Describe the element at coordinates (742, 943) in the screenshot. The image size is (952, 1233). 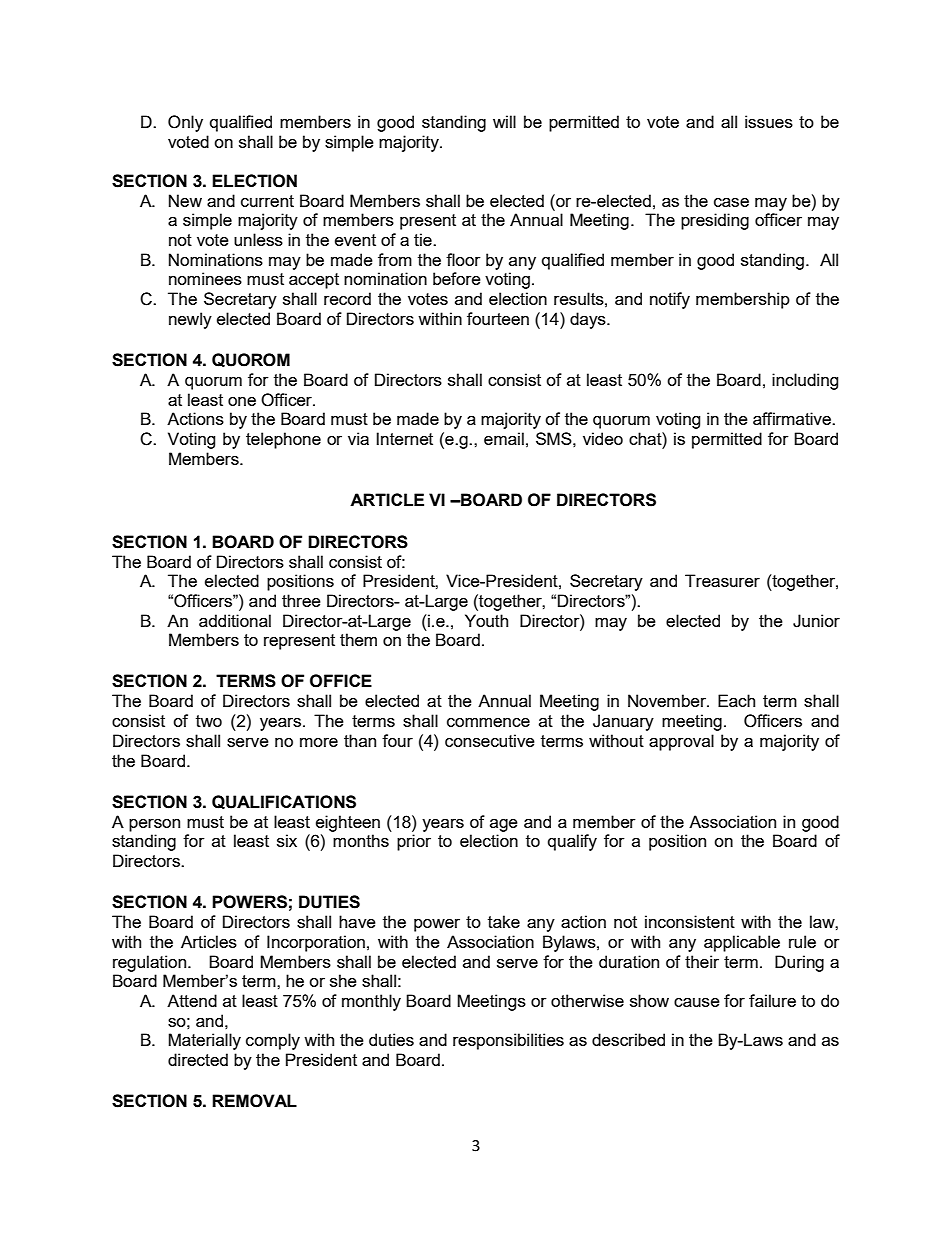
I see `applicable` at that location.
